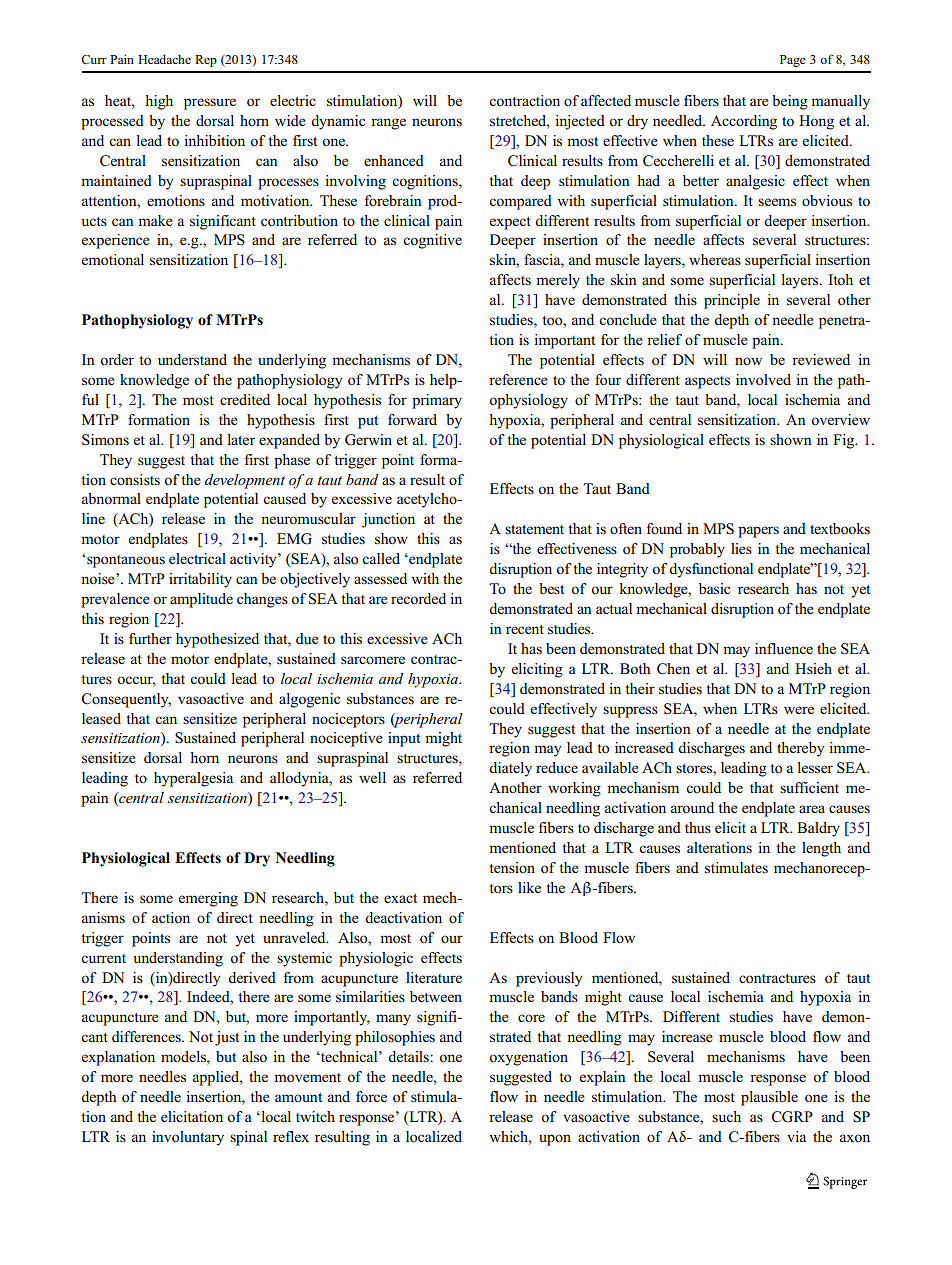  Describe the element at coordinates (388, 124) in the document. I see `range` at that location.
